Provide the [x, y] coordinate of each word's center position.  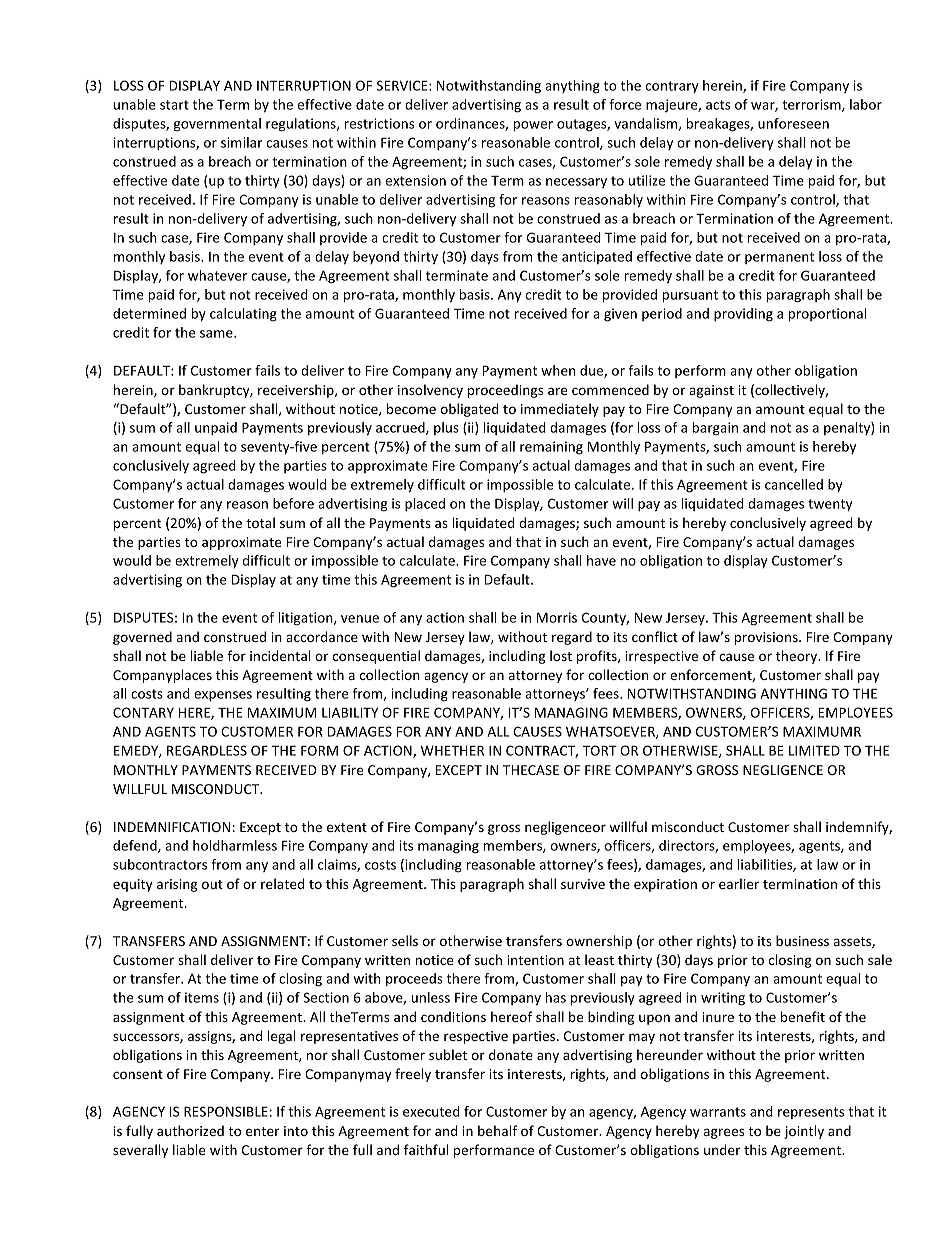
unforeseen [793, 123]
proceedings [505, 391]
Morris [557, 617]
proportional [827, 315]
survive [583, 884]
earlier [739, 883]
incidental [280, 655]
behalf [497, 1130]
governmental [217, 125]
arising [177, 885]
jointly [804, 1132]
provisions [767, 638]
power [533, 126]
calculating [243, 315]
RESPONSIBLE [226, 1111]
